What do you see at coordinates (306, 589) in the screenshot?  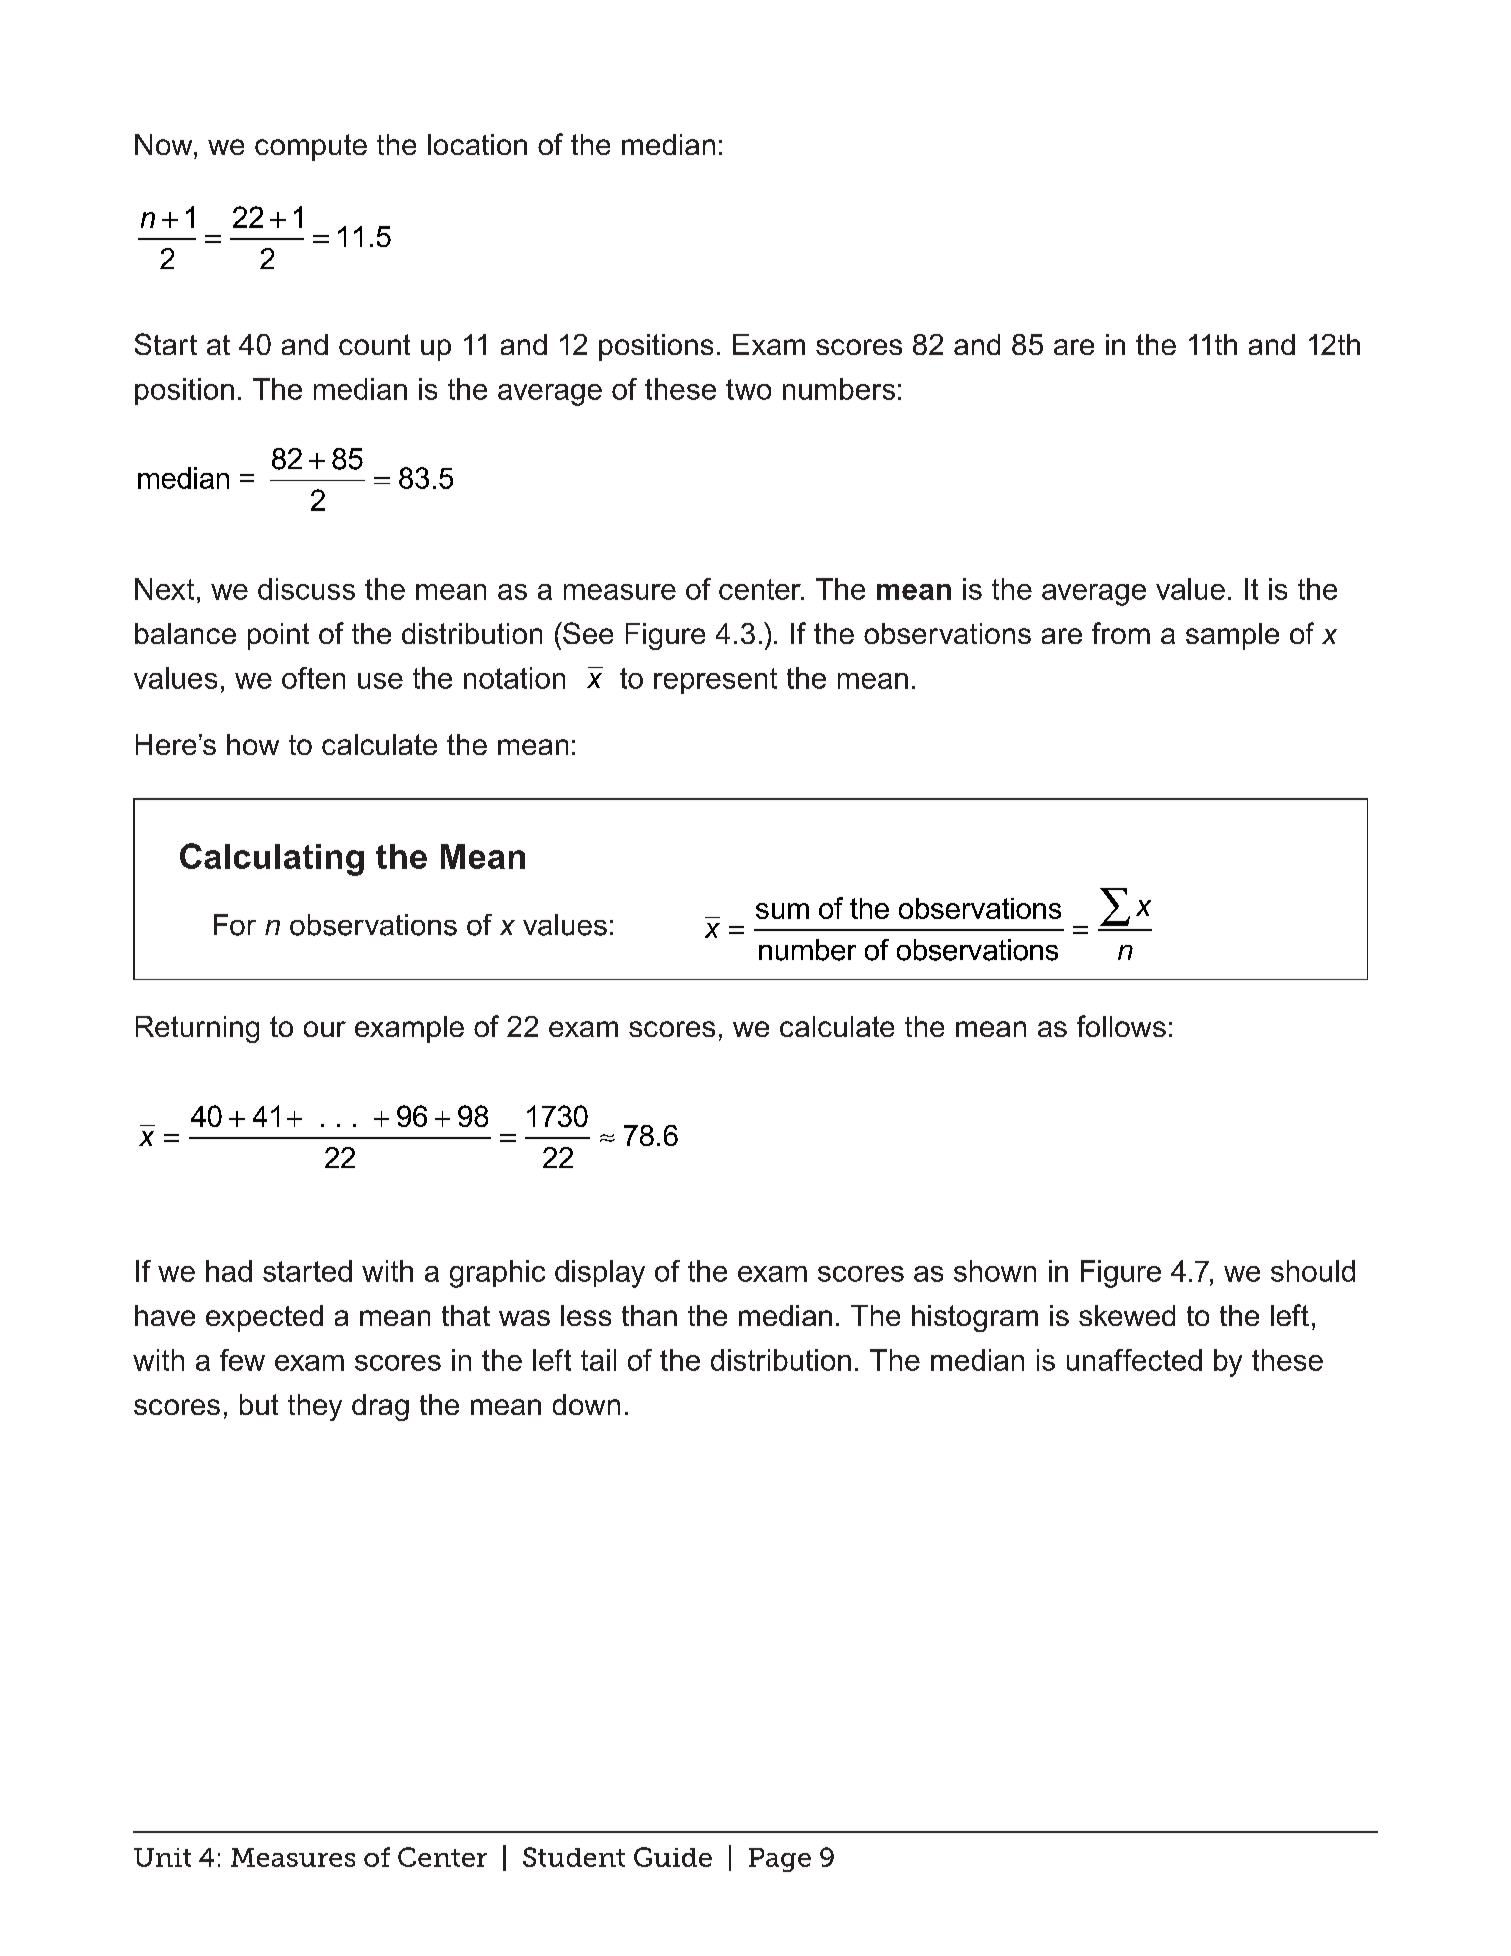 I see `discuss` at bounding box center [306, 589].
